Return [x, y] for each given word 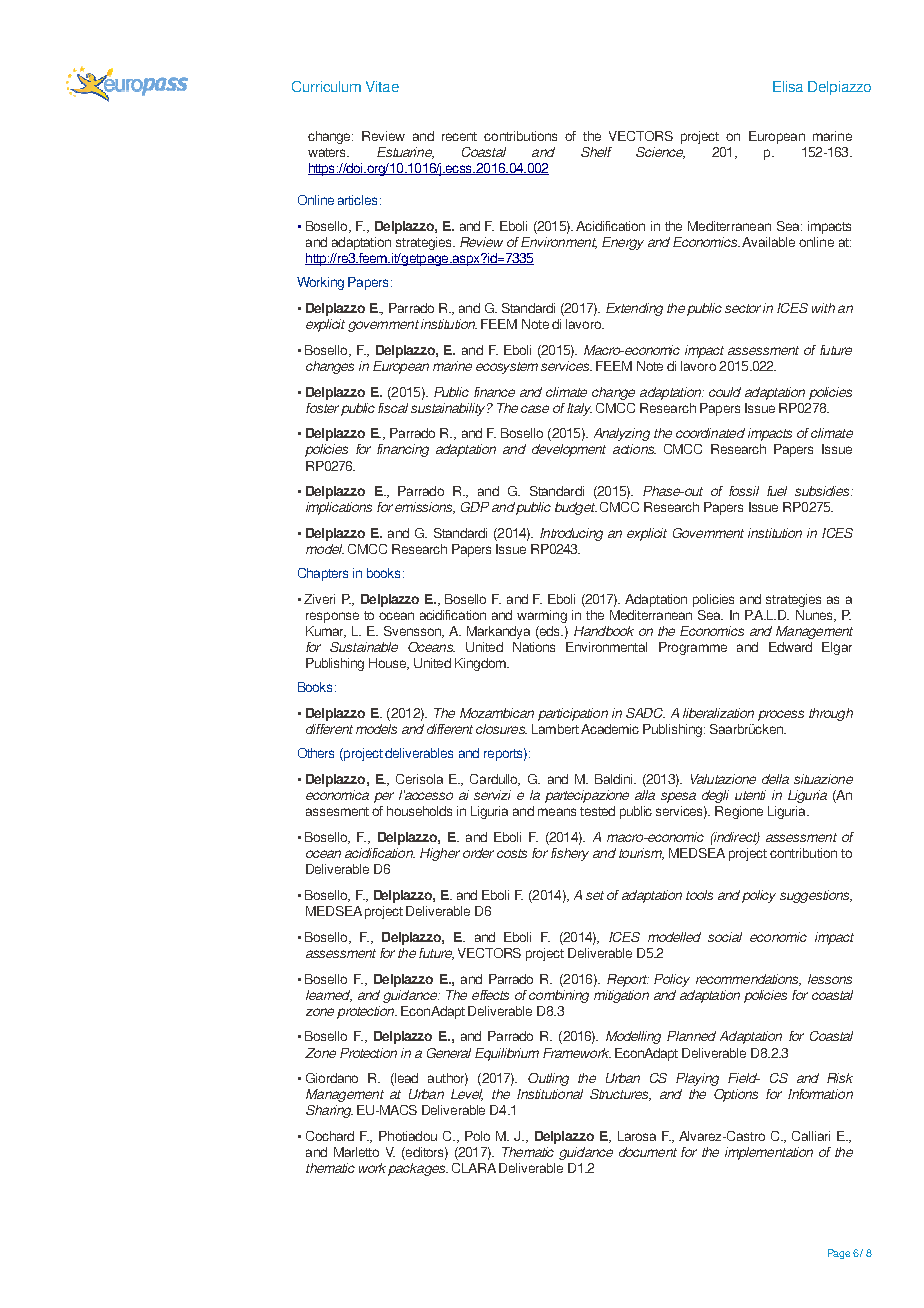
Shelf [596, 152]
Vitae [382, 86]
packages [418, 1169]
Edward [790, 647]
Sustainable [364, 647]
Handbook [604, 631]
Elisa [788, 86]
